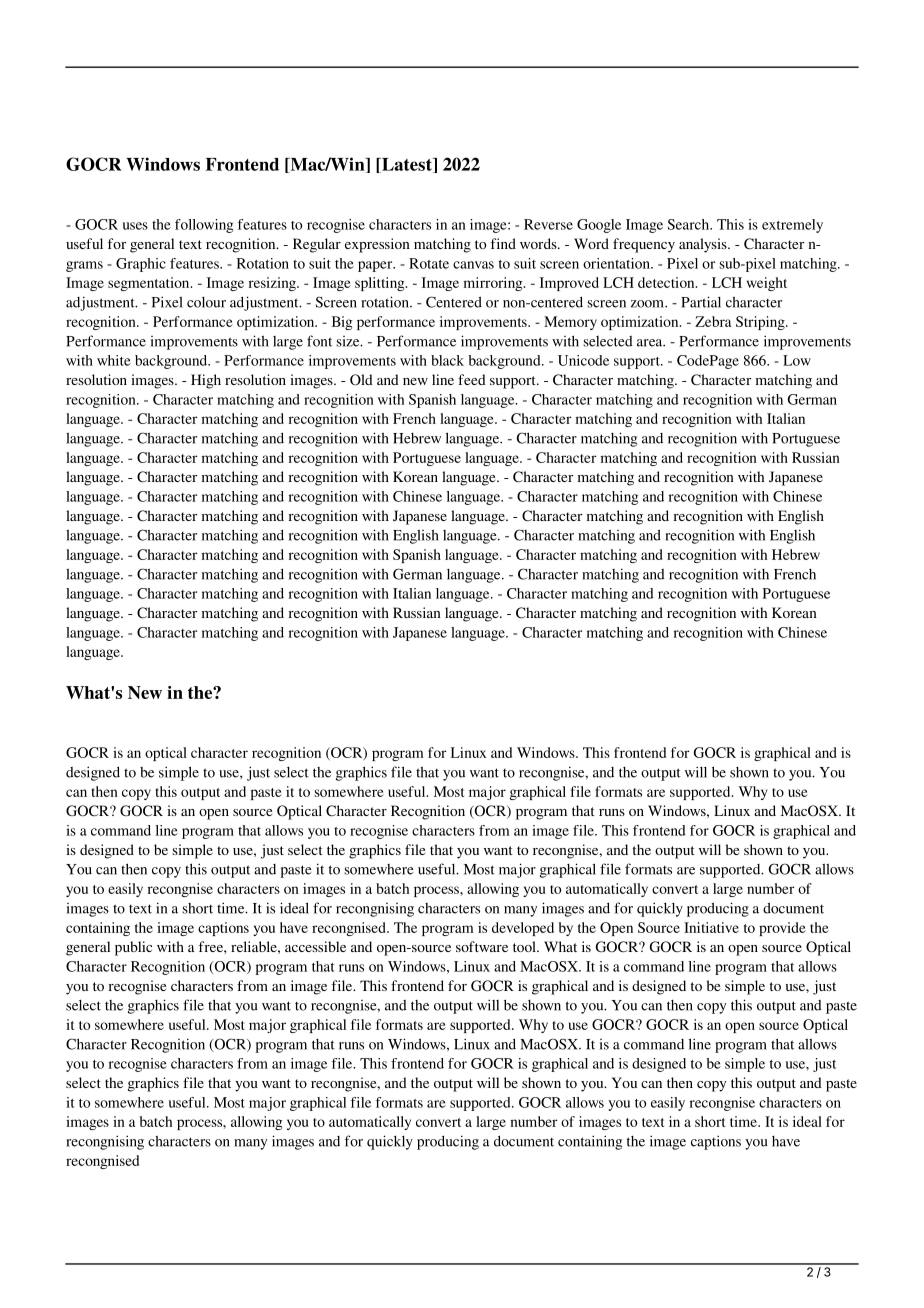 Image resolution: width=924 pixels, height=1308 pixels. Describe the element at coordinates (133, 948) in the document. I see `public` at that location.
